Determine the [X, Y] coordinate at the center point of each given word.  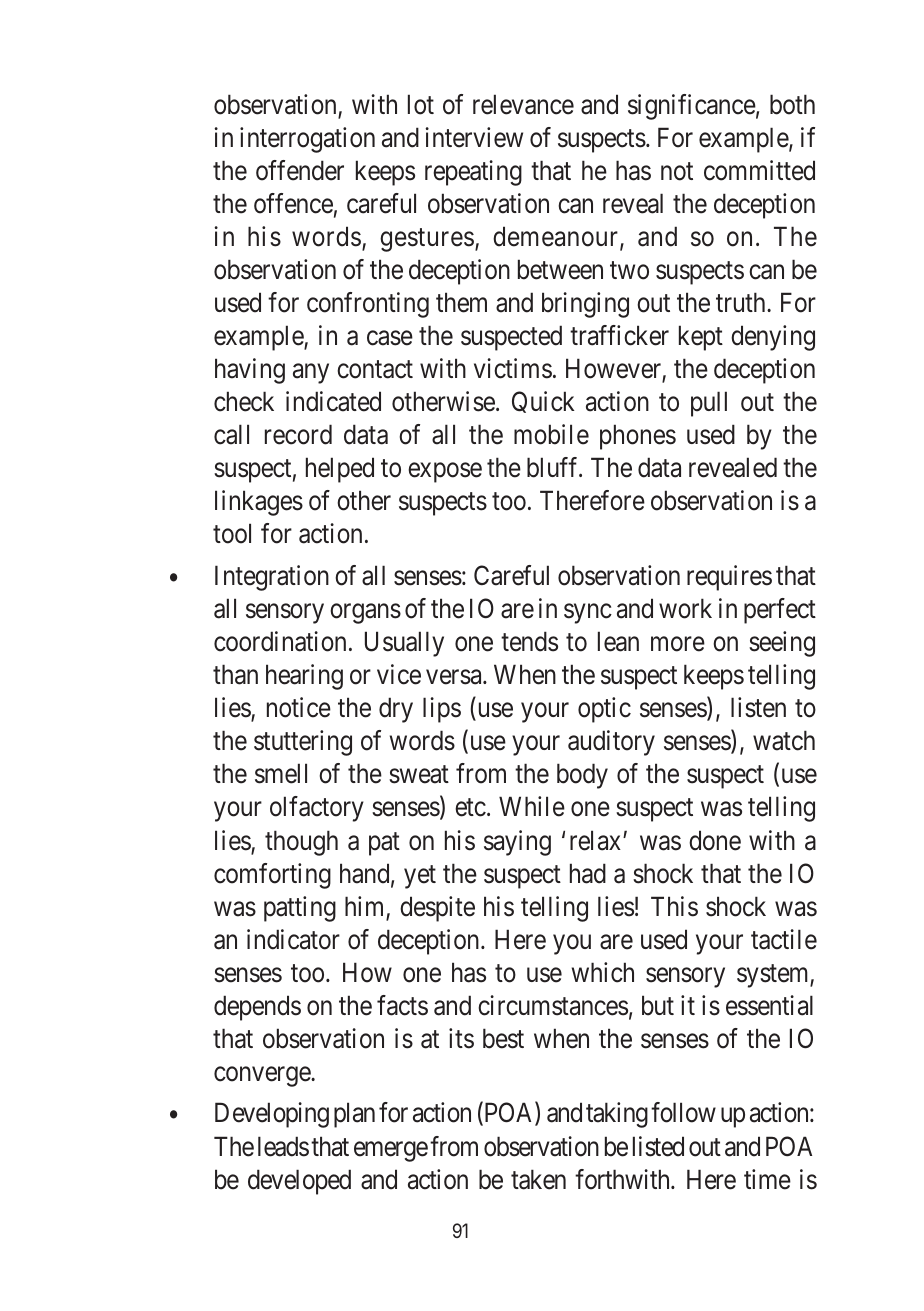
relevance [523, 104]
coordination [280, 641]
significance [692, 107]
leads [283, 1146]
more [678, 644]
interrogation [307, 140]
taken [538, 1179]
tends [529, 641]
